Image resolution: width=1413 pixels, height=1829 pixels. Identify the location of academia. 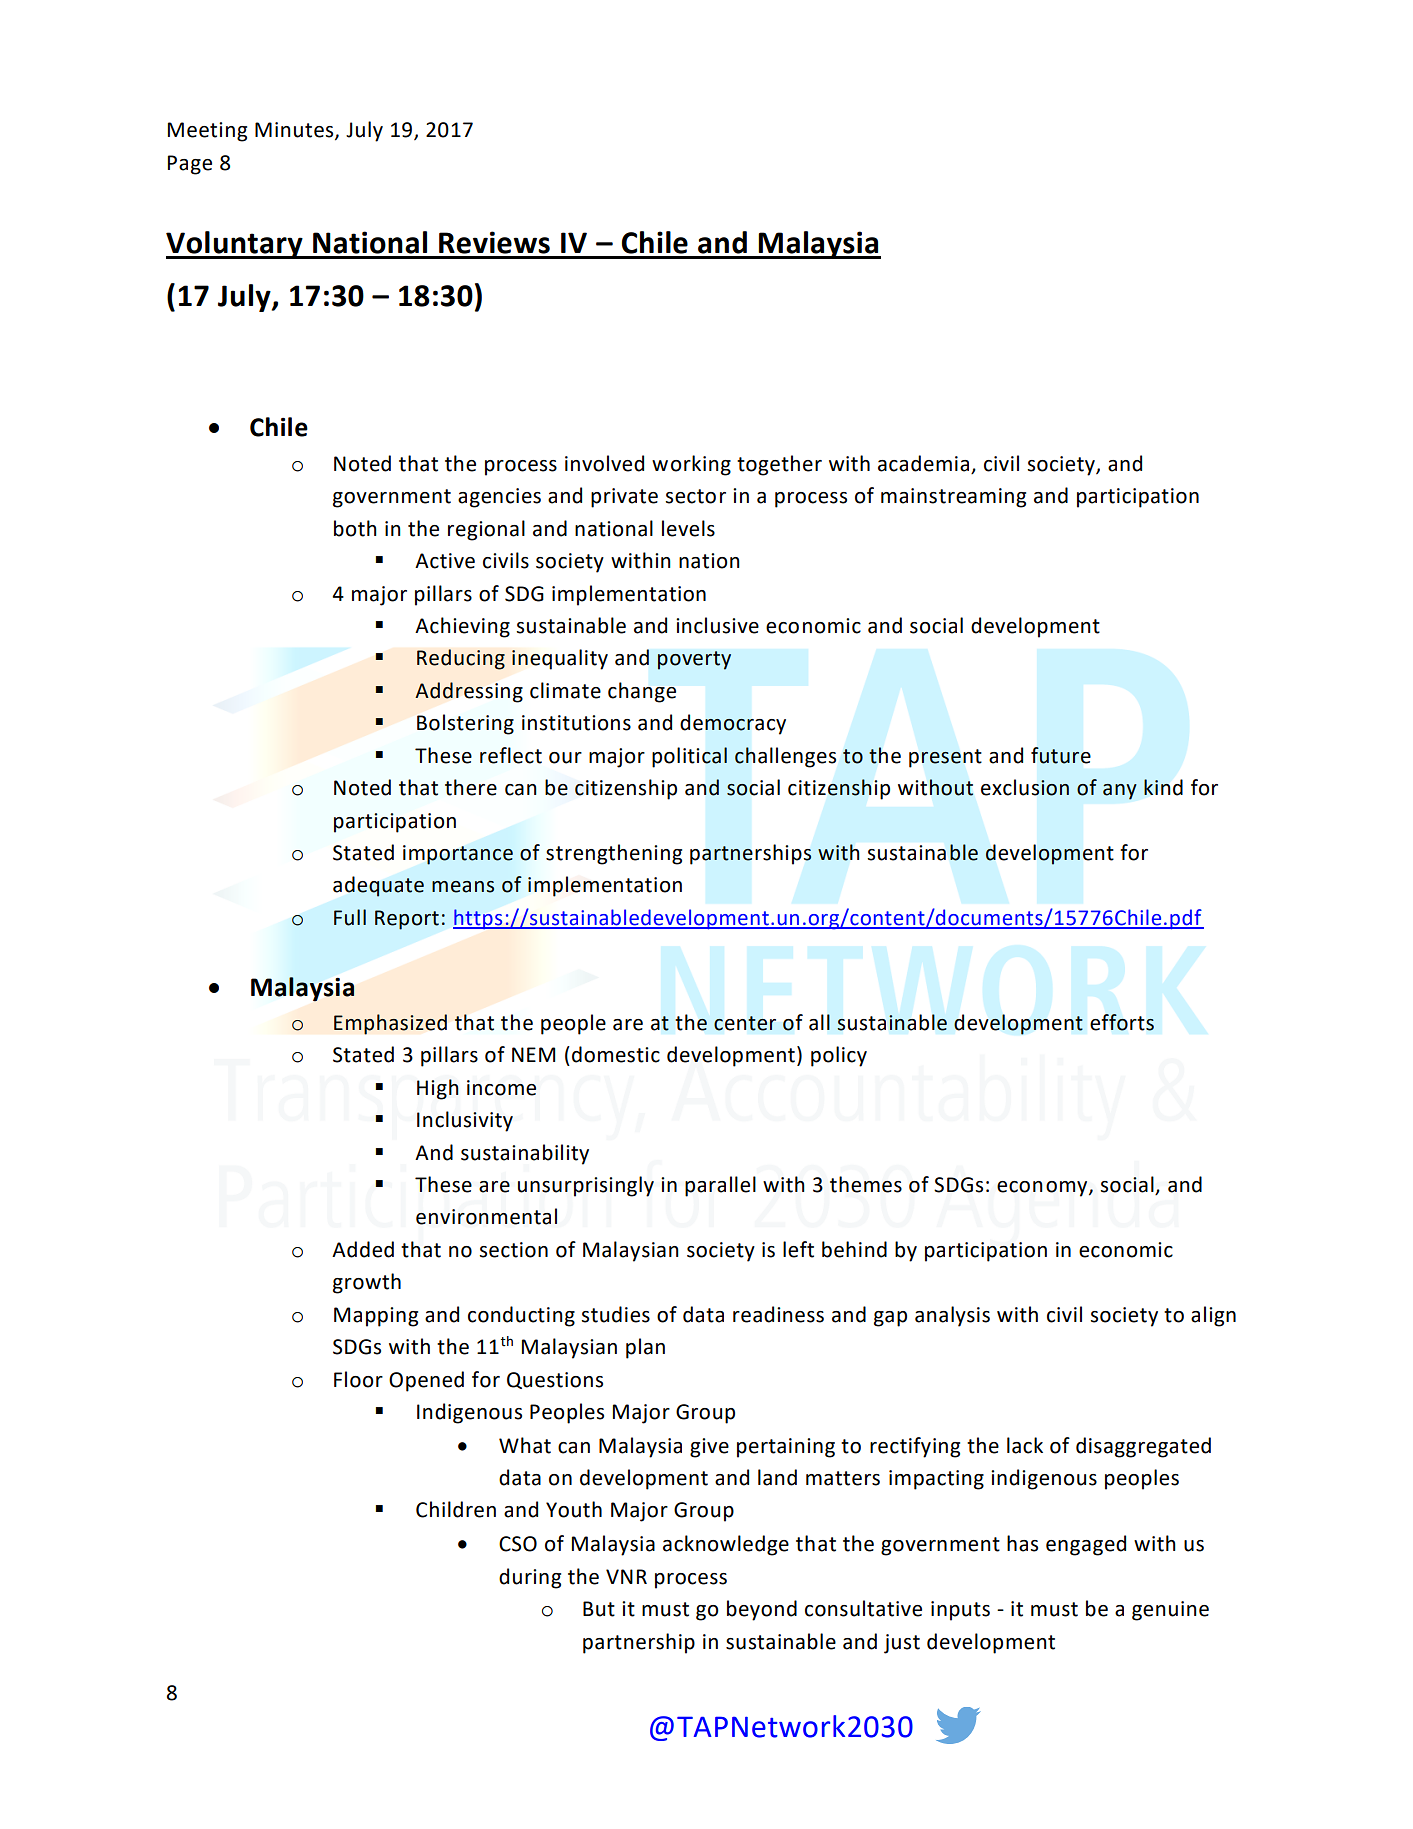
(923, 463).
